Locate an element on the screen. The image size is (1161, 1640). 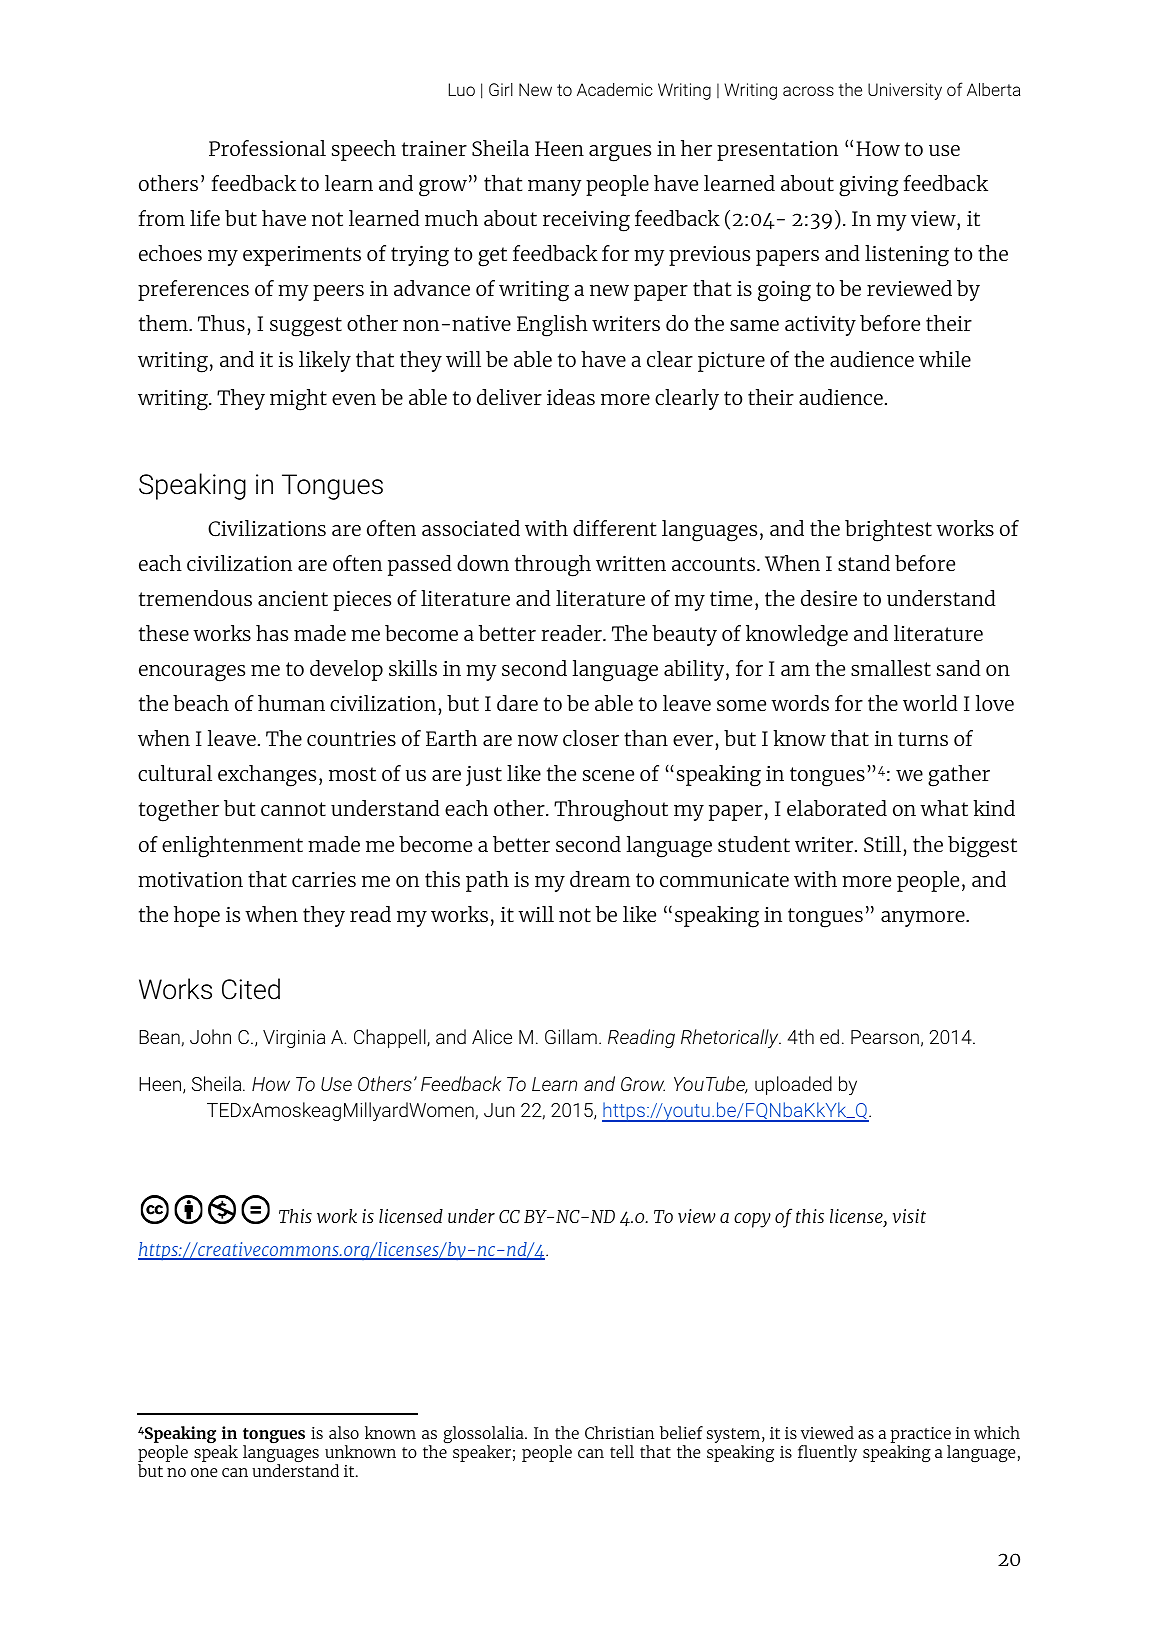
Christian is located at coordinates (619, 1432).
